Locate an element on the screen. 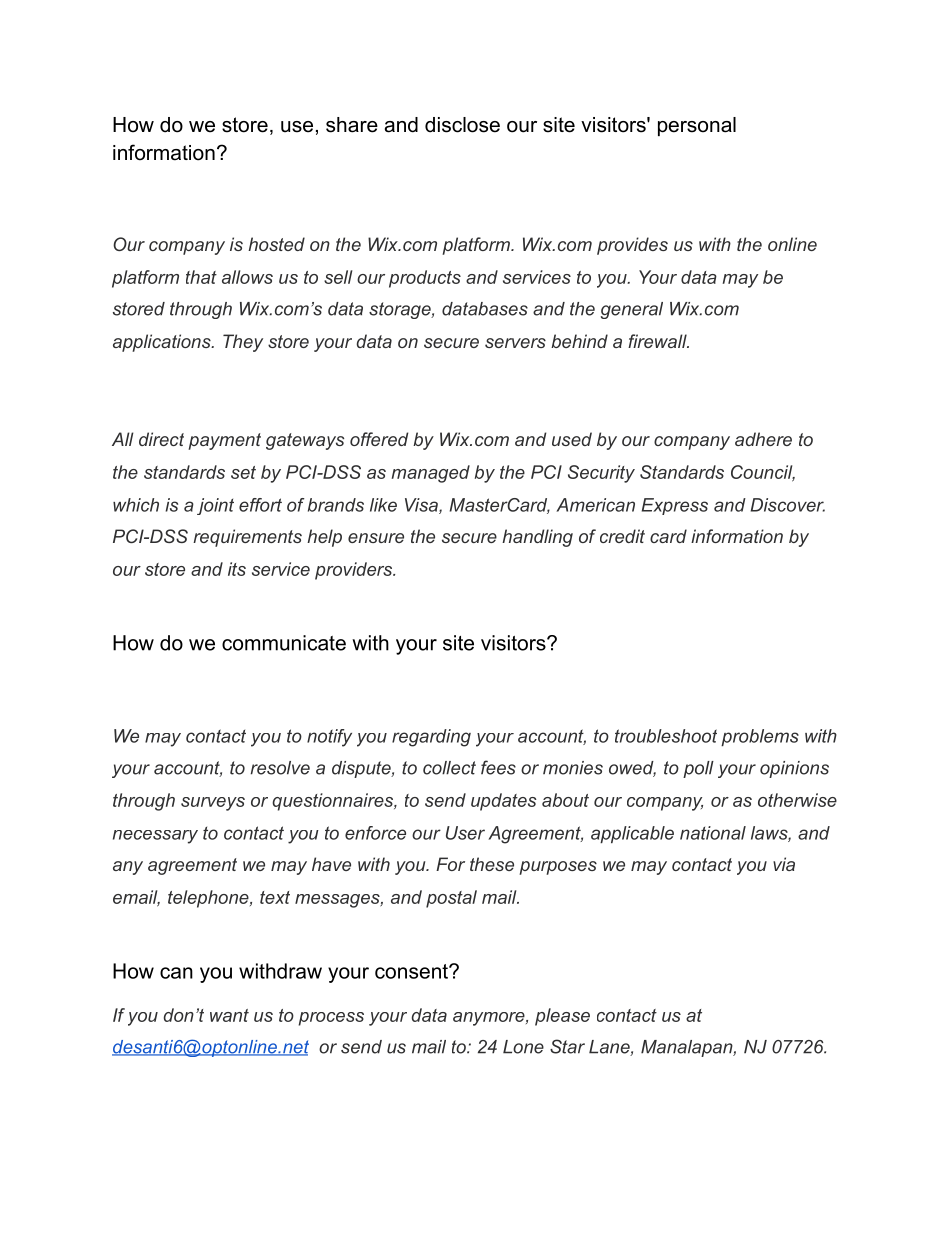 This screenshot has height=1233, width=952. want is located at coordinates (229, 1015).
